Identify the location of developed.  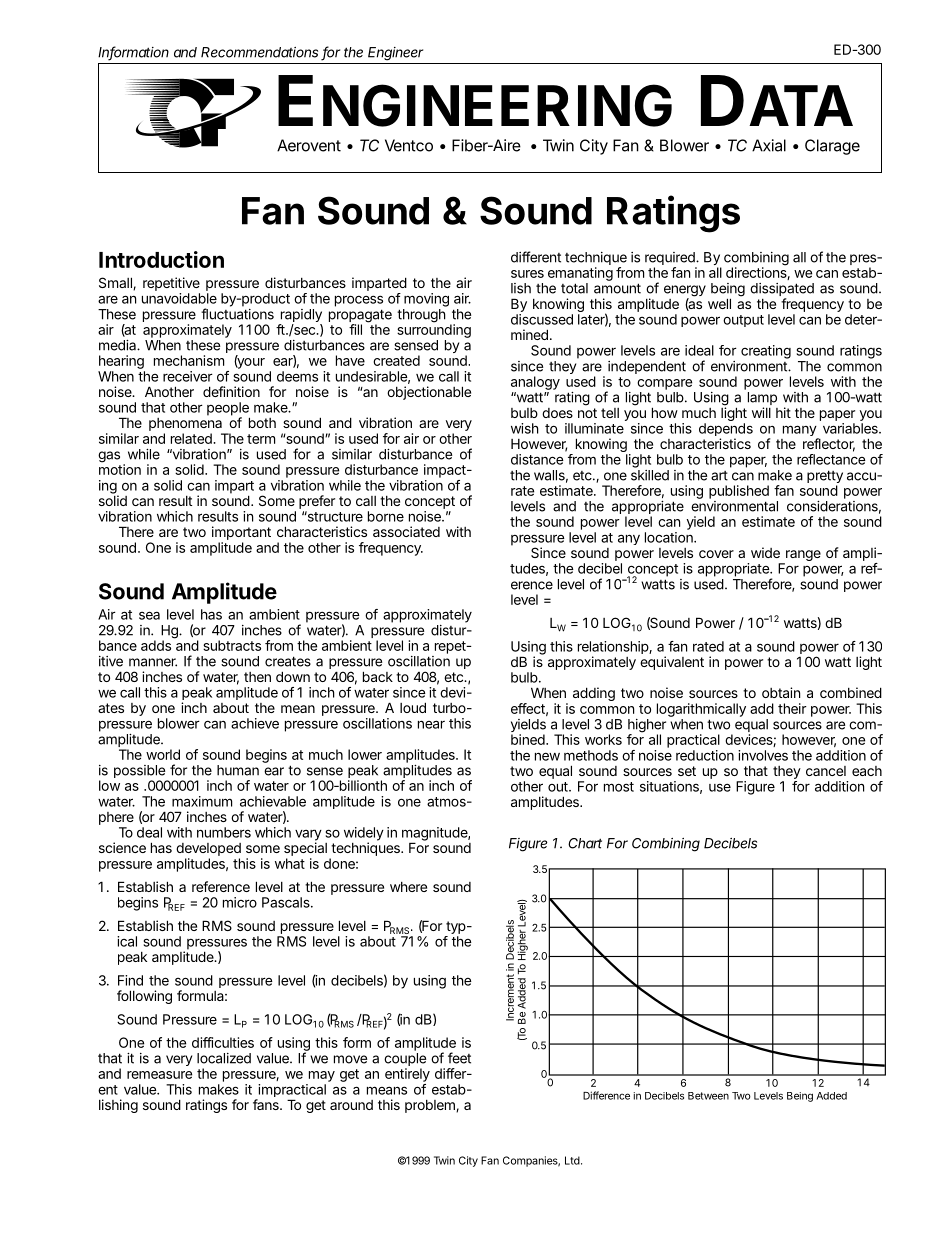
(208, 851).
